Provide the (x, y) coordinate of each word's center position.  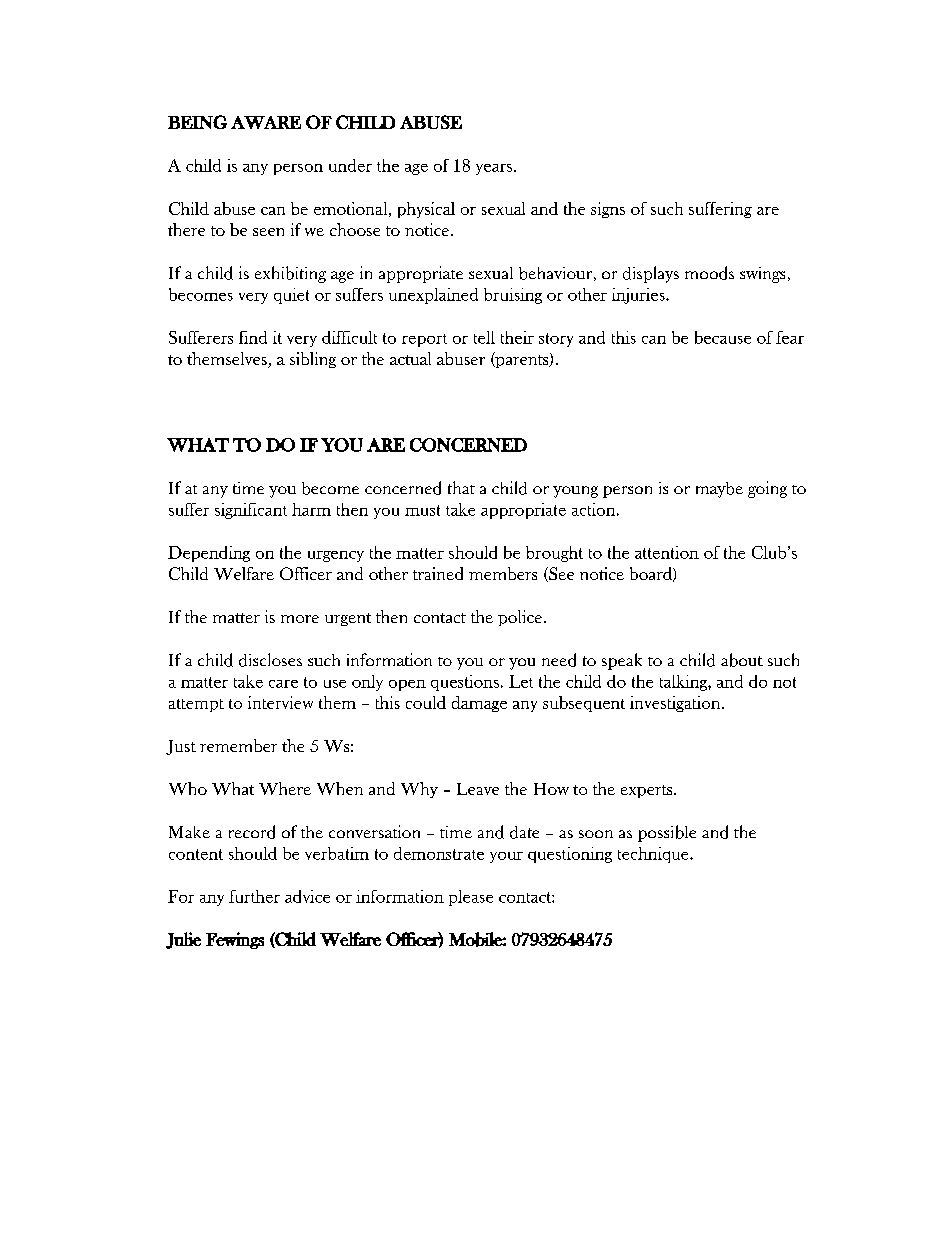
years (495, 169)
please (471, 898)
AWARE (266, 122)
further (254, 896)
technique (654, 855)
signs (608, 210)
